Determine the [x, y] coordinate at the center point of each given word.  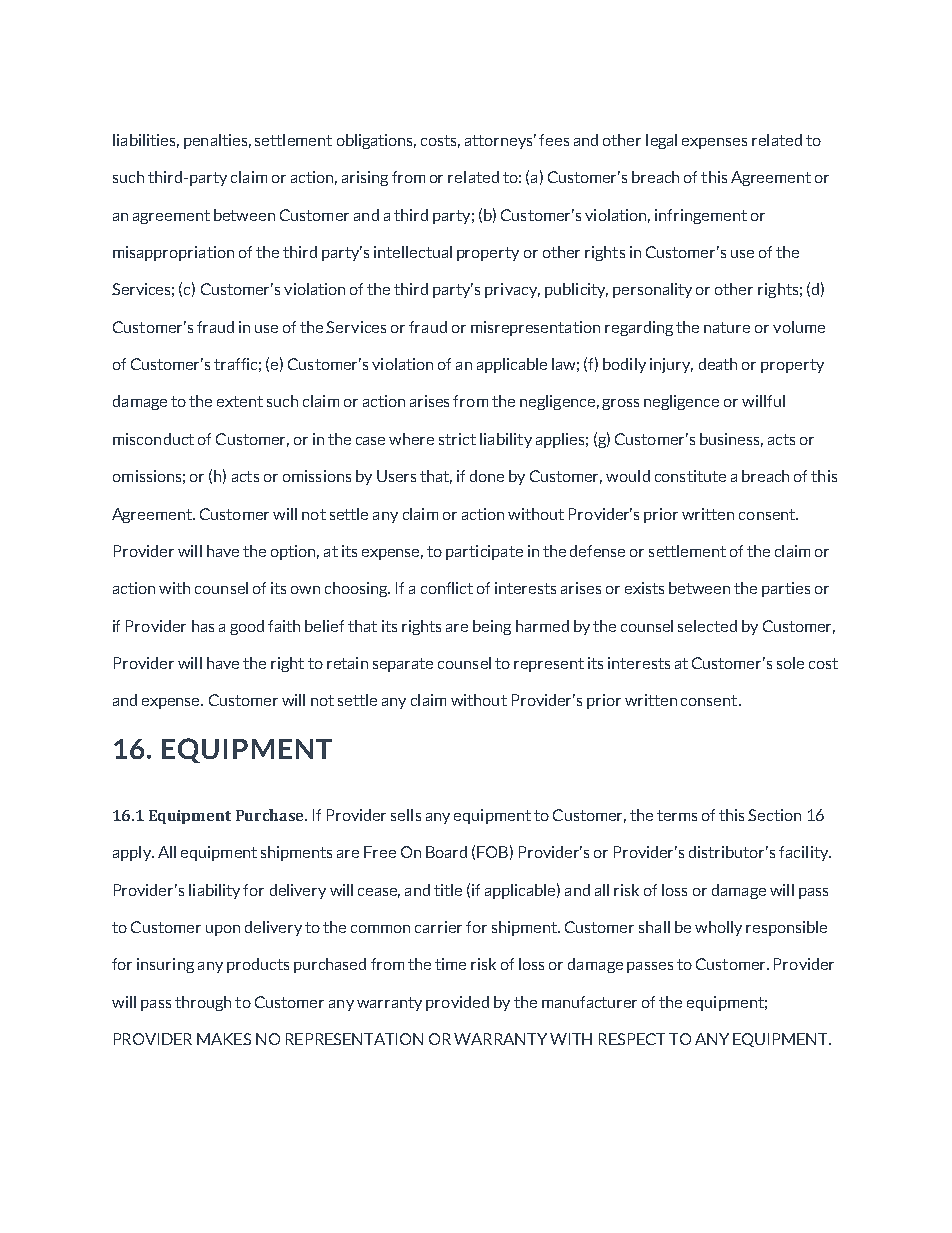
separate [403, 665]
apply [133, 853]
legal [661, 141]
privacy [512, 290]
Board [446, 852]
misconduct [153, 439]
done [487, 476]
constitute [690, 476]
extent [240, 401]
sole [790, 663]
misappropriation [173, 253]
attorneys [500, 141]
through [203, 1003]
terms [677, 815]
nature [727, 327]
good [247, 627]
